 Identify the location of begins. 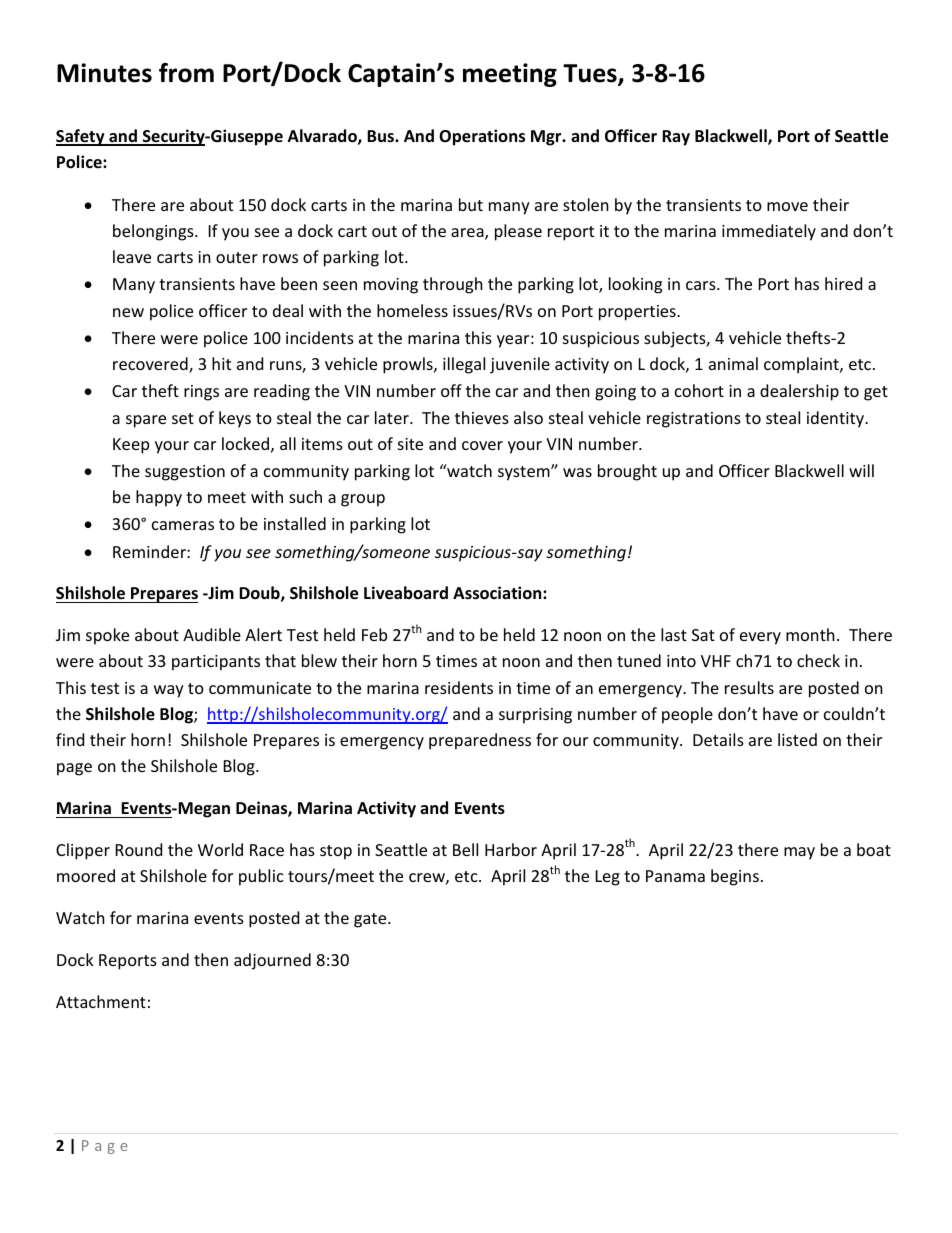
(735, 877).
